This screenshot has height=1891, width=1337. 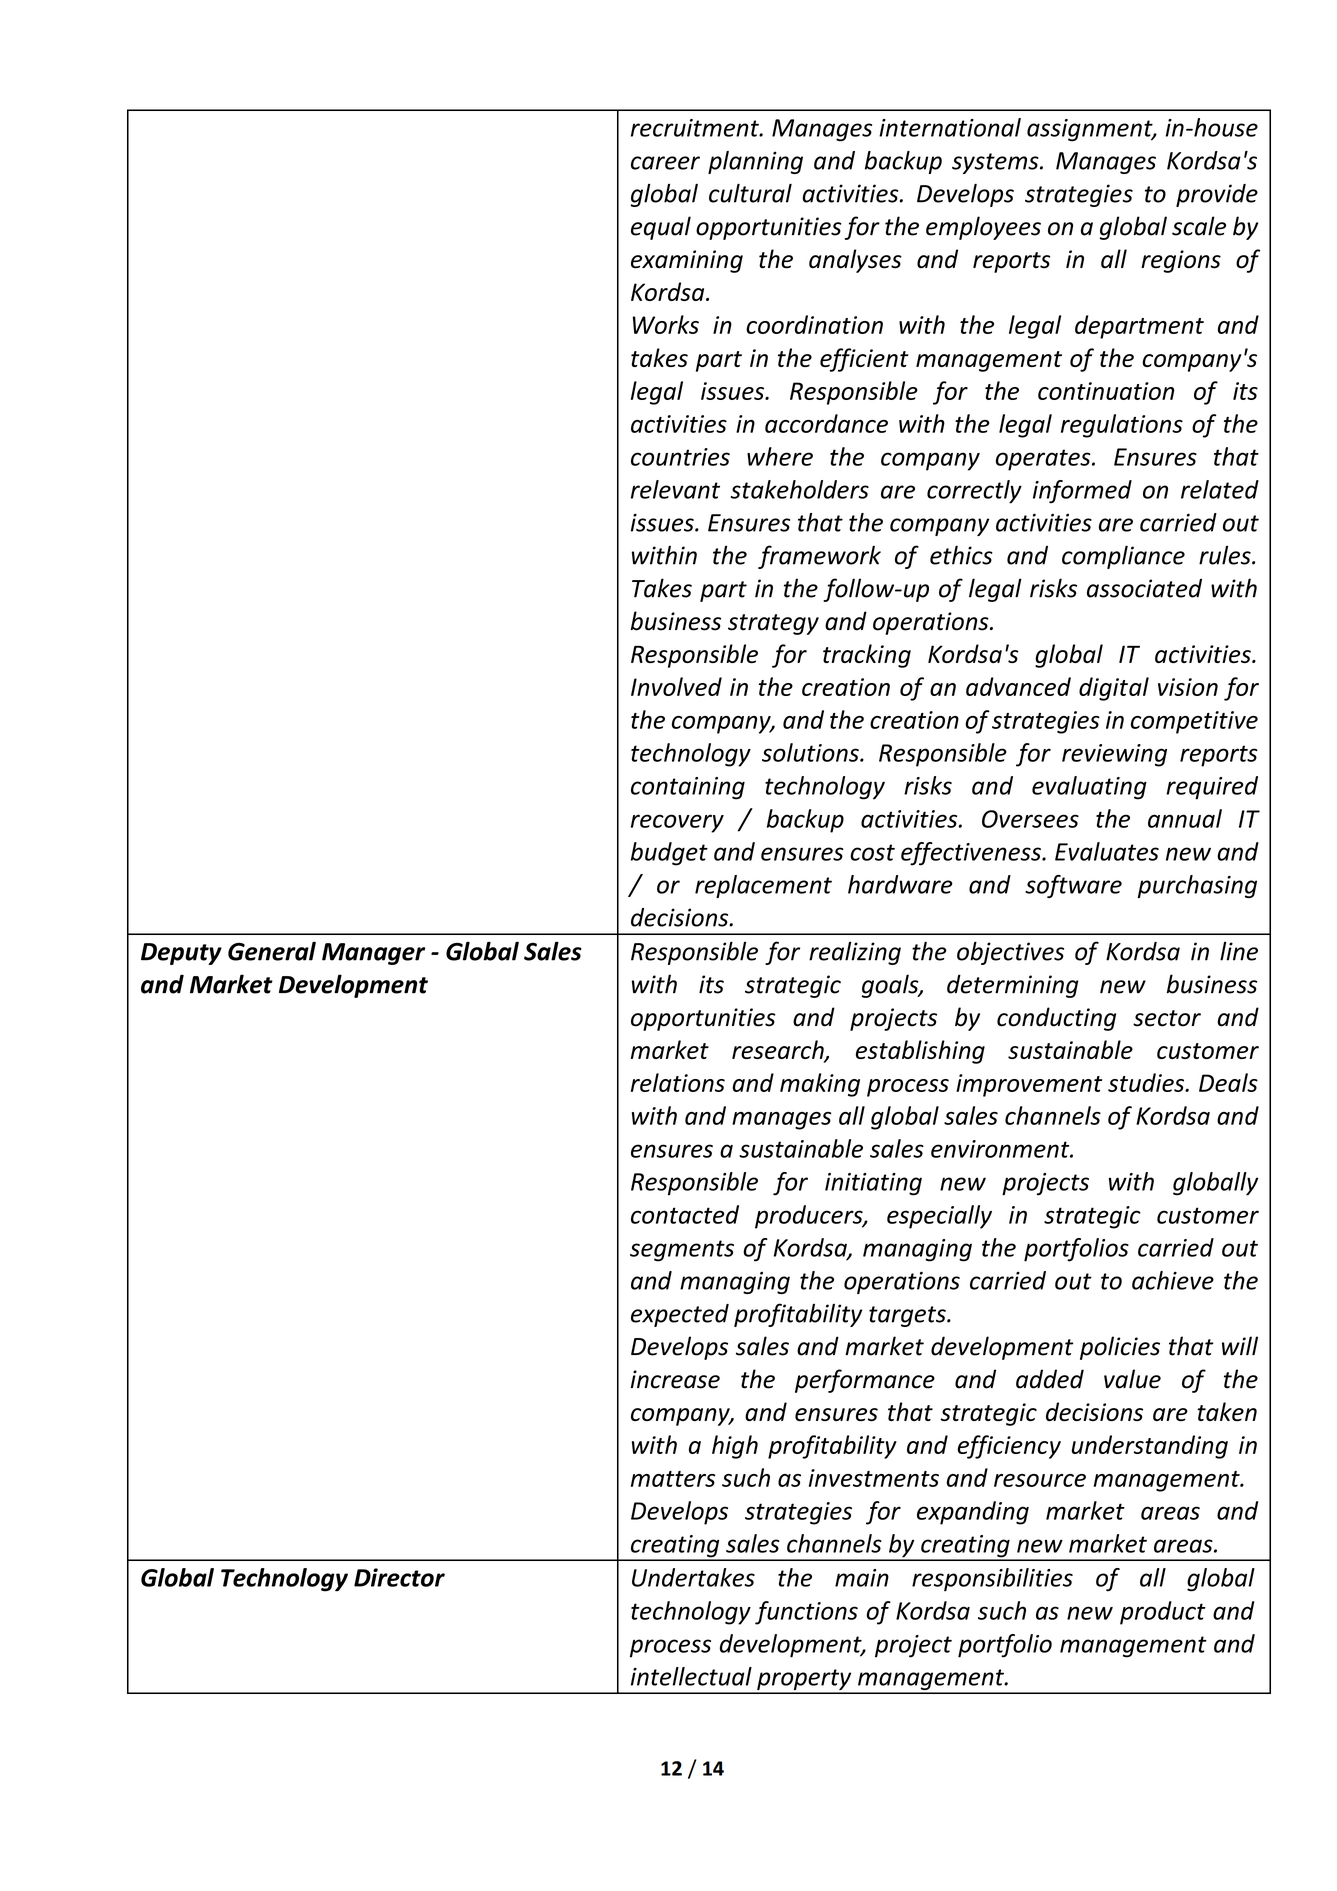 I want to click on replacement, so click(x=763, y=886).
